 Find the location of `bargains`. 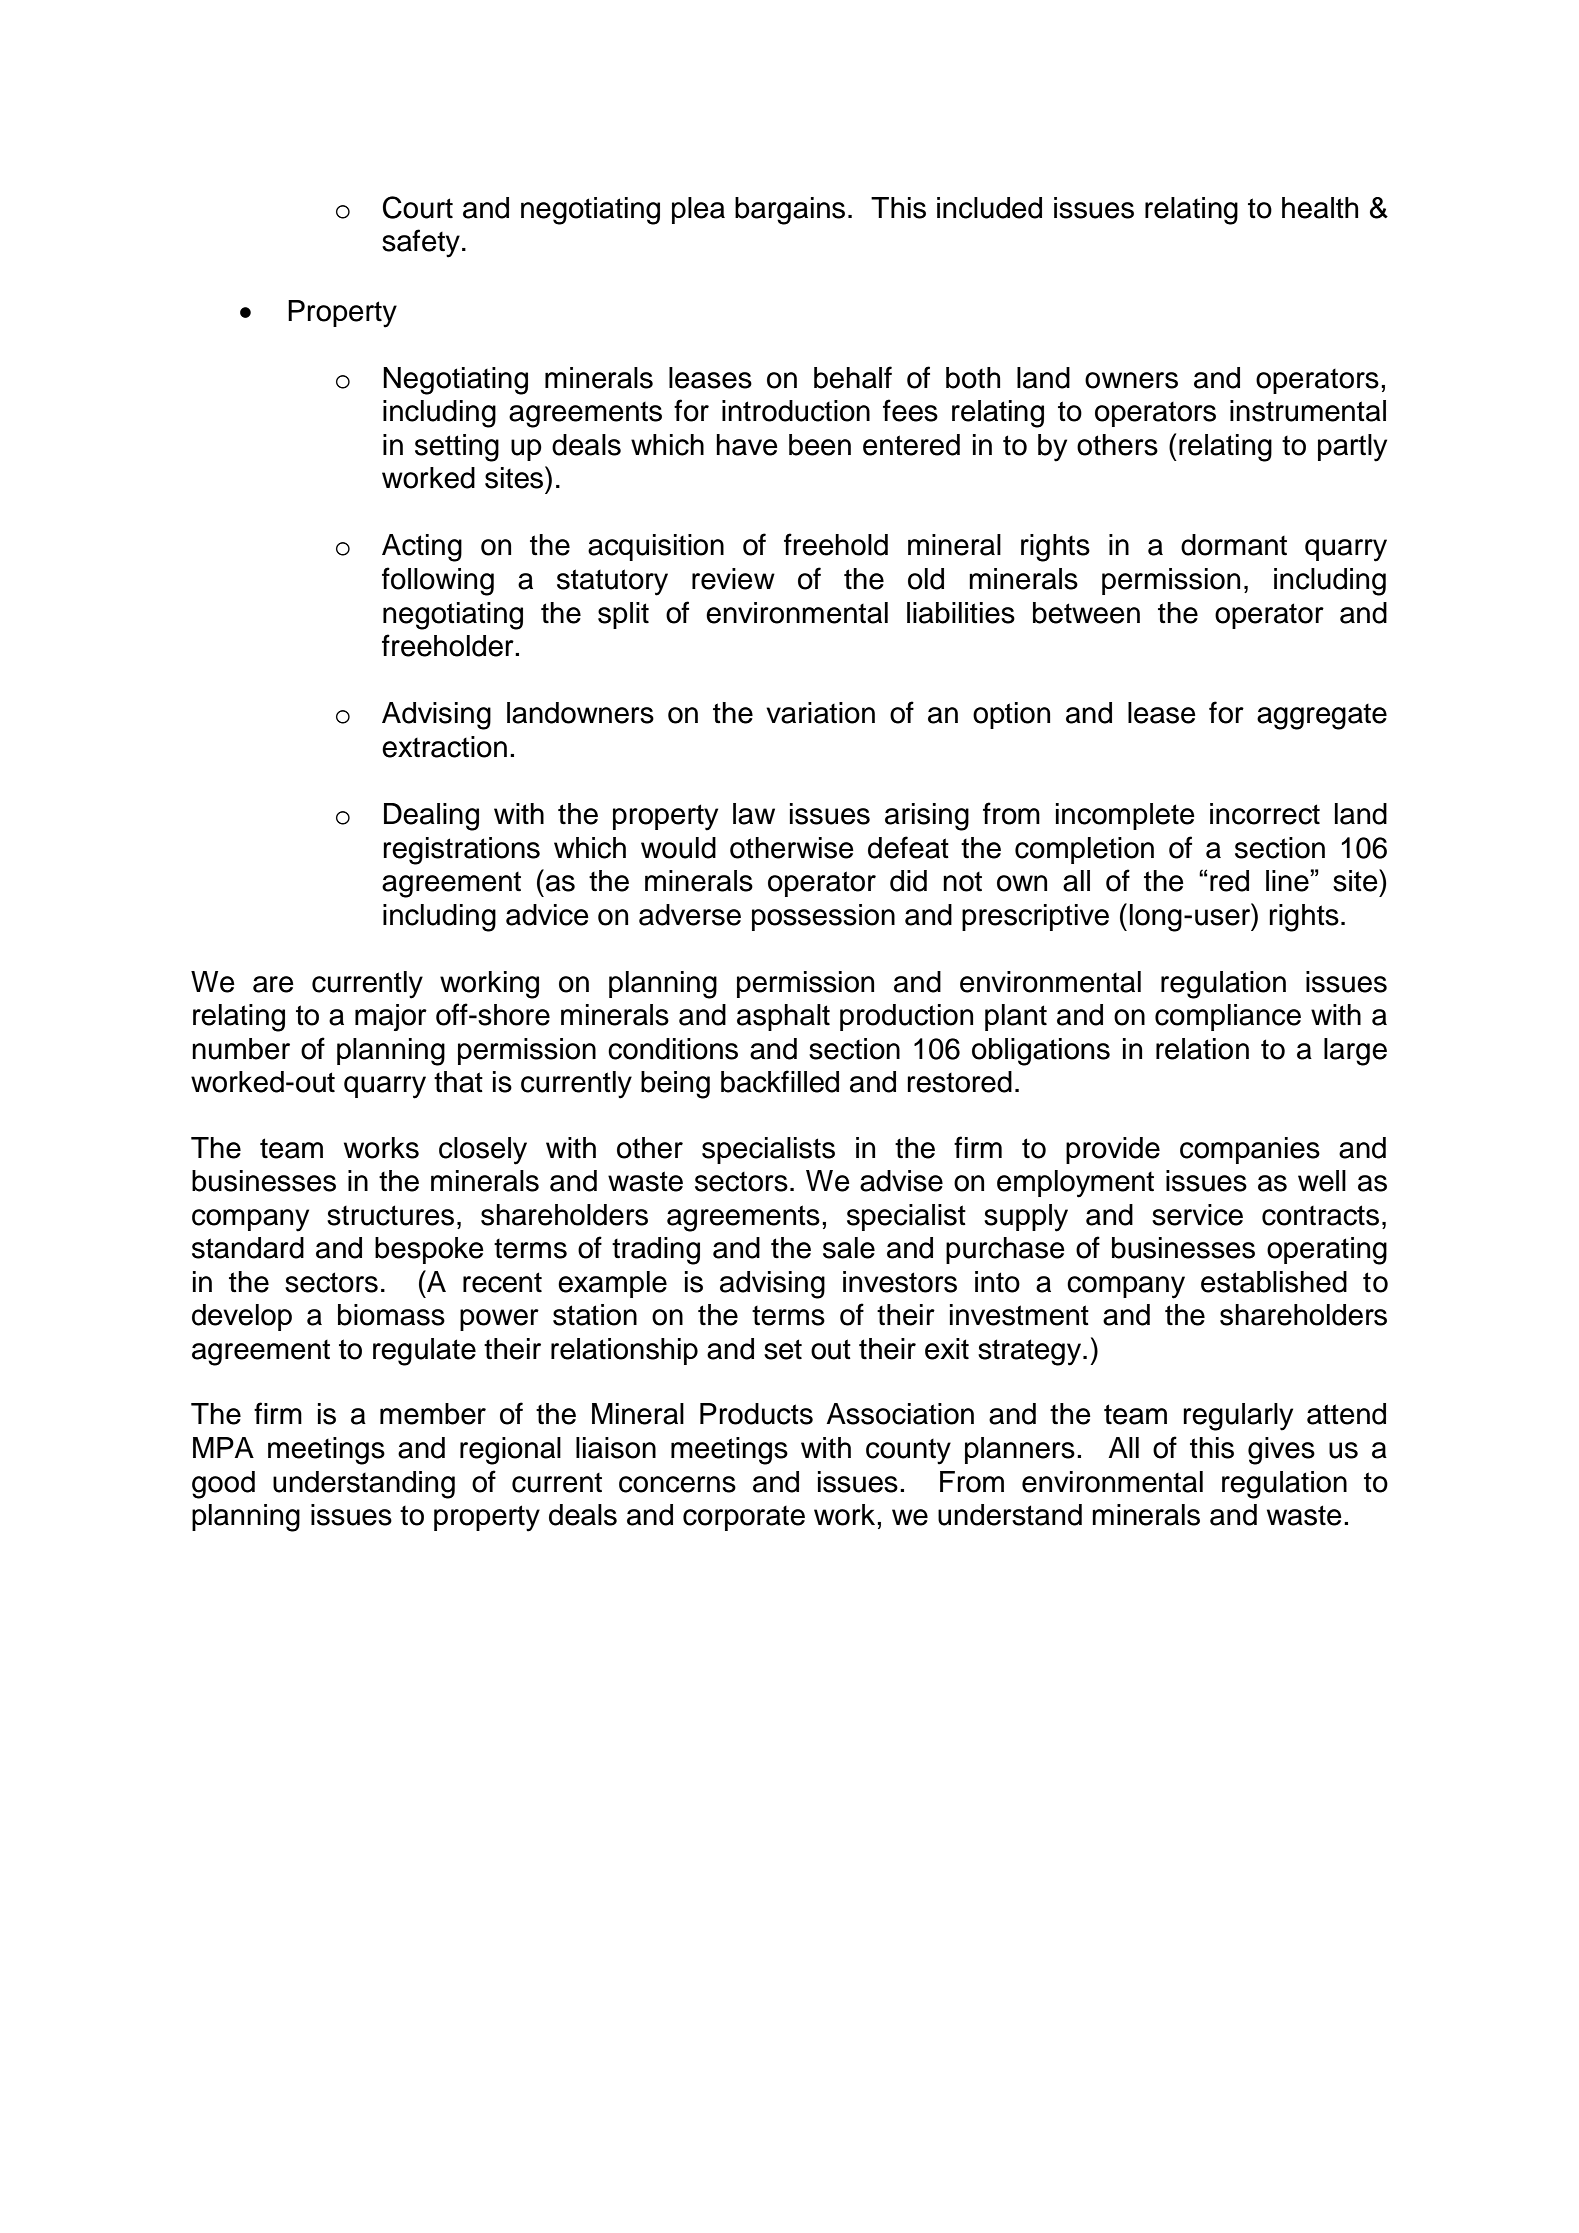

bargains is located at coordinates (790, 211).
